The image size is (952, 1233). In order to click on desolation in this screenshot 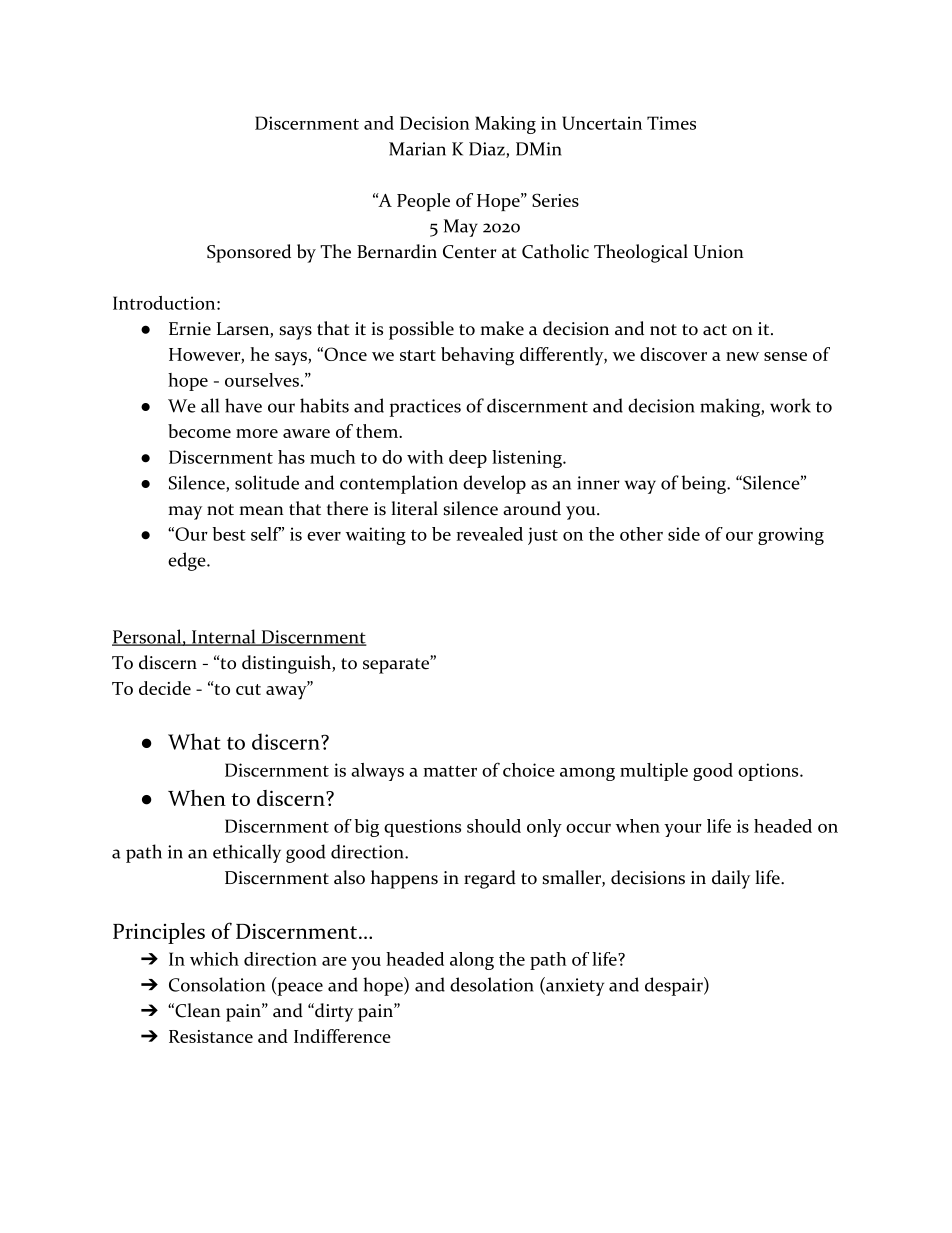, I will do `click(492, 984)`.
